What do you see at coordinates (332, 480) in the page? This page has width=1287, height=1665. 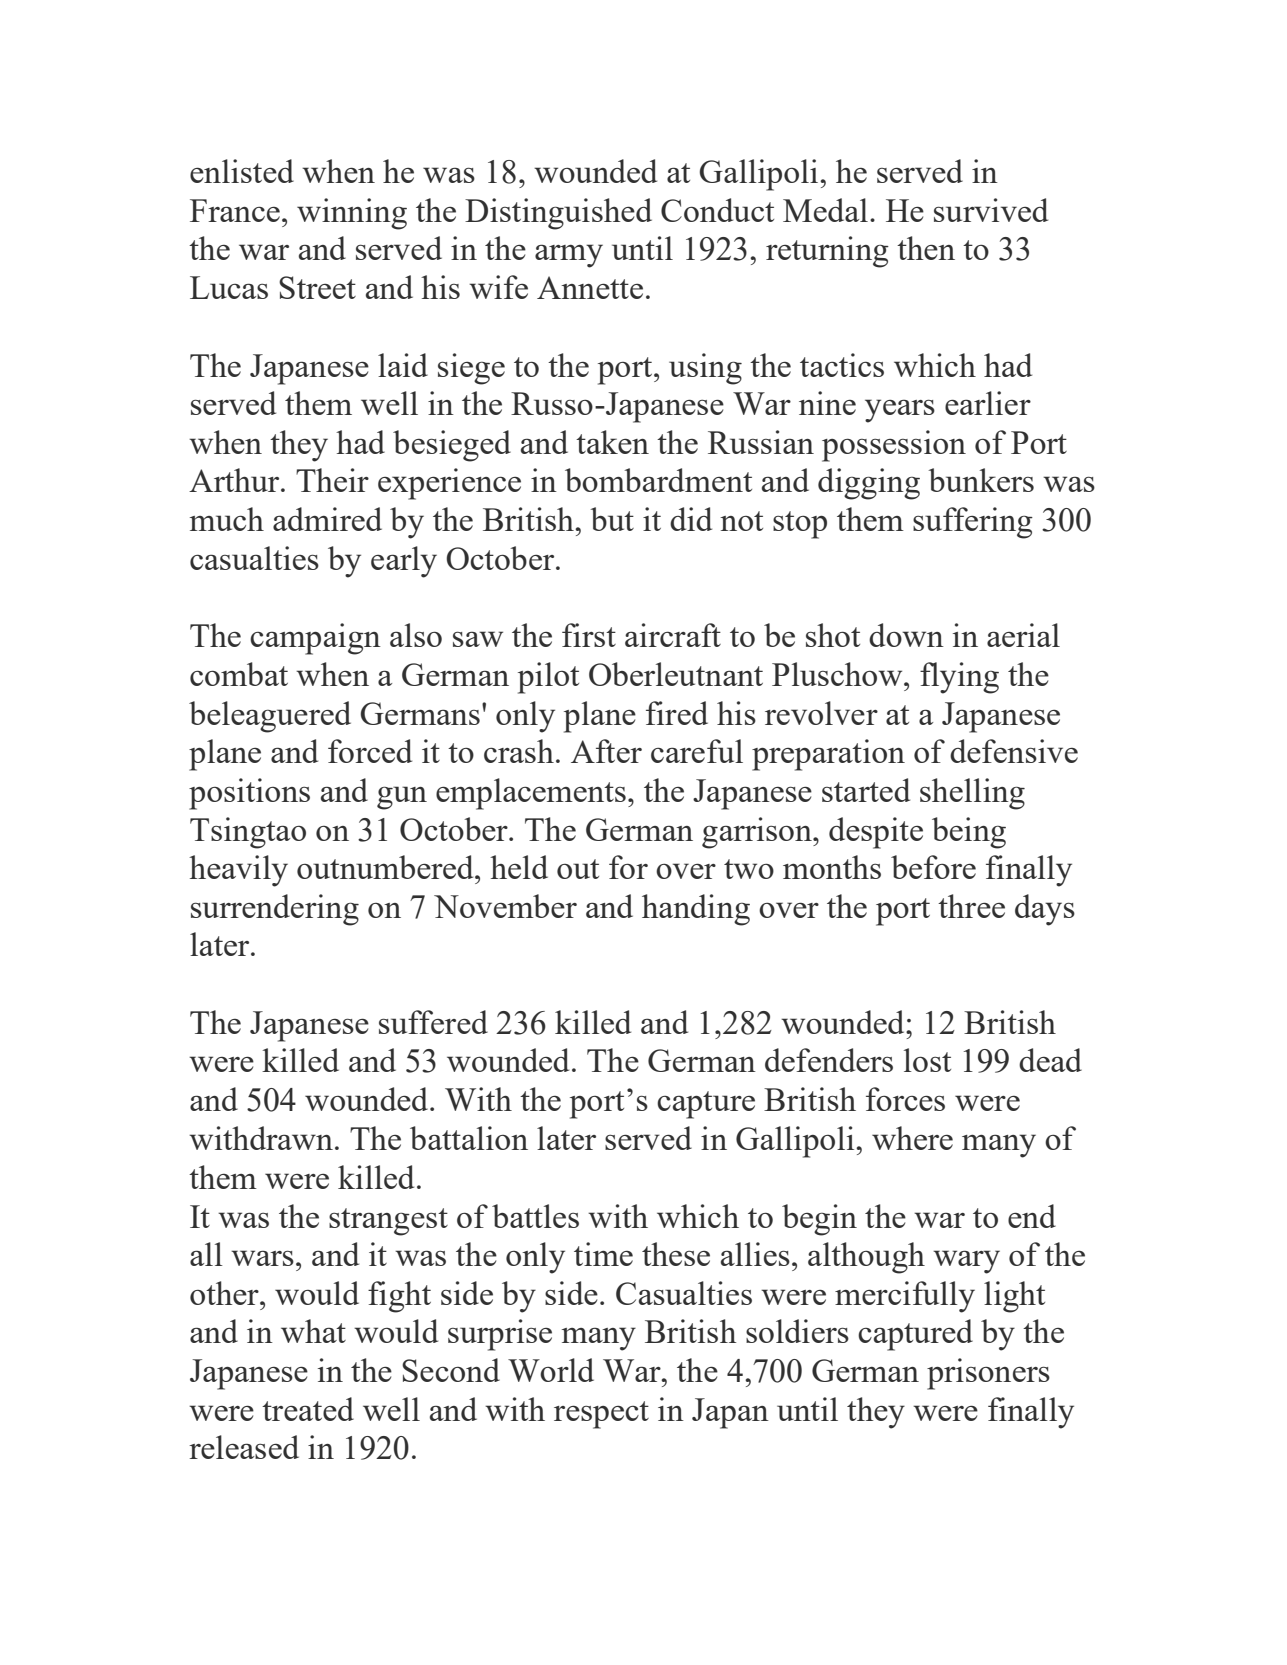 I see `Their` at bounding box center [332, 480].
